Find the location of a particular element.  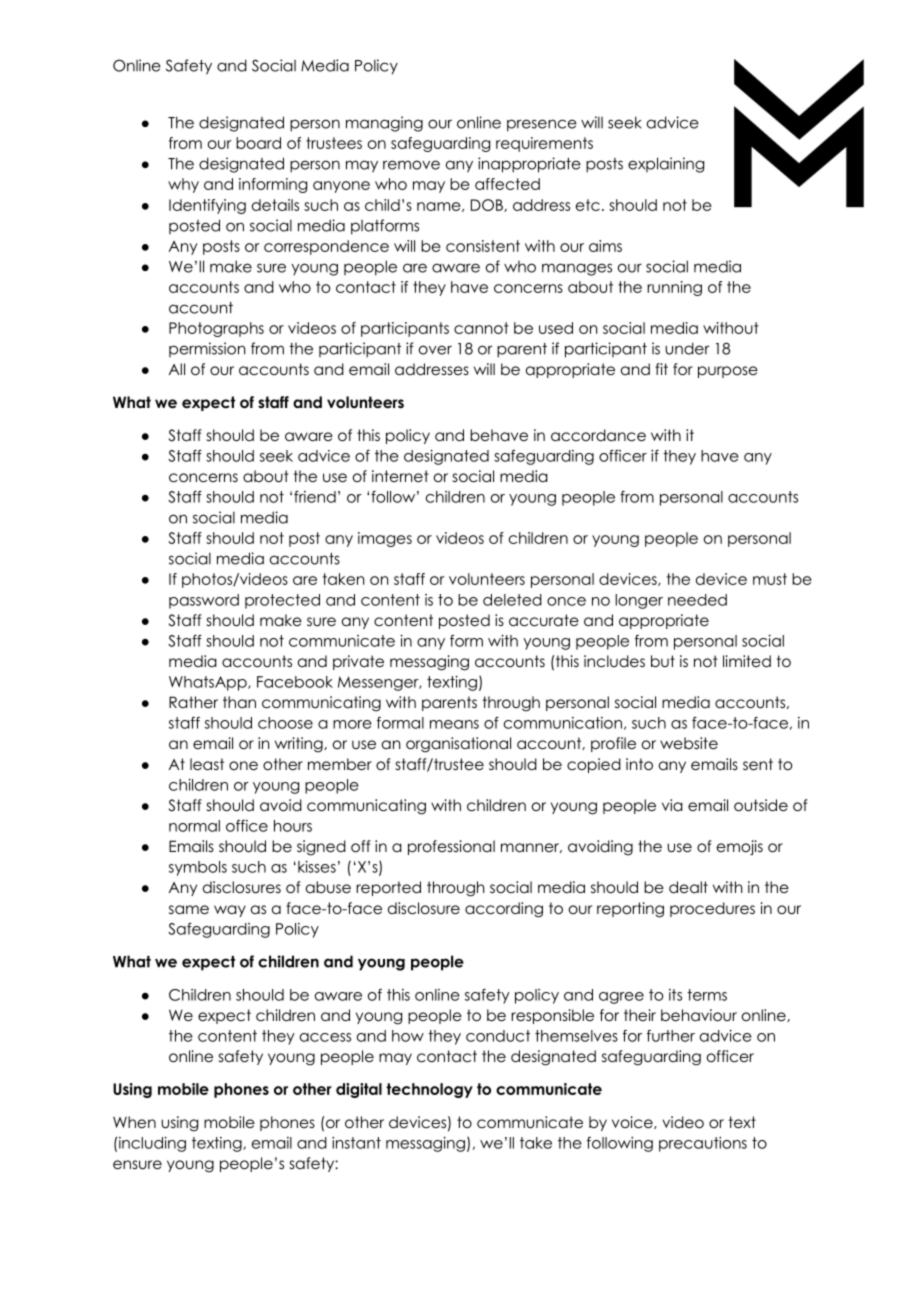

When is located at coordinates (134, 1122).
